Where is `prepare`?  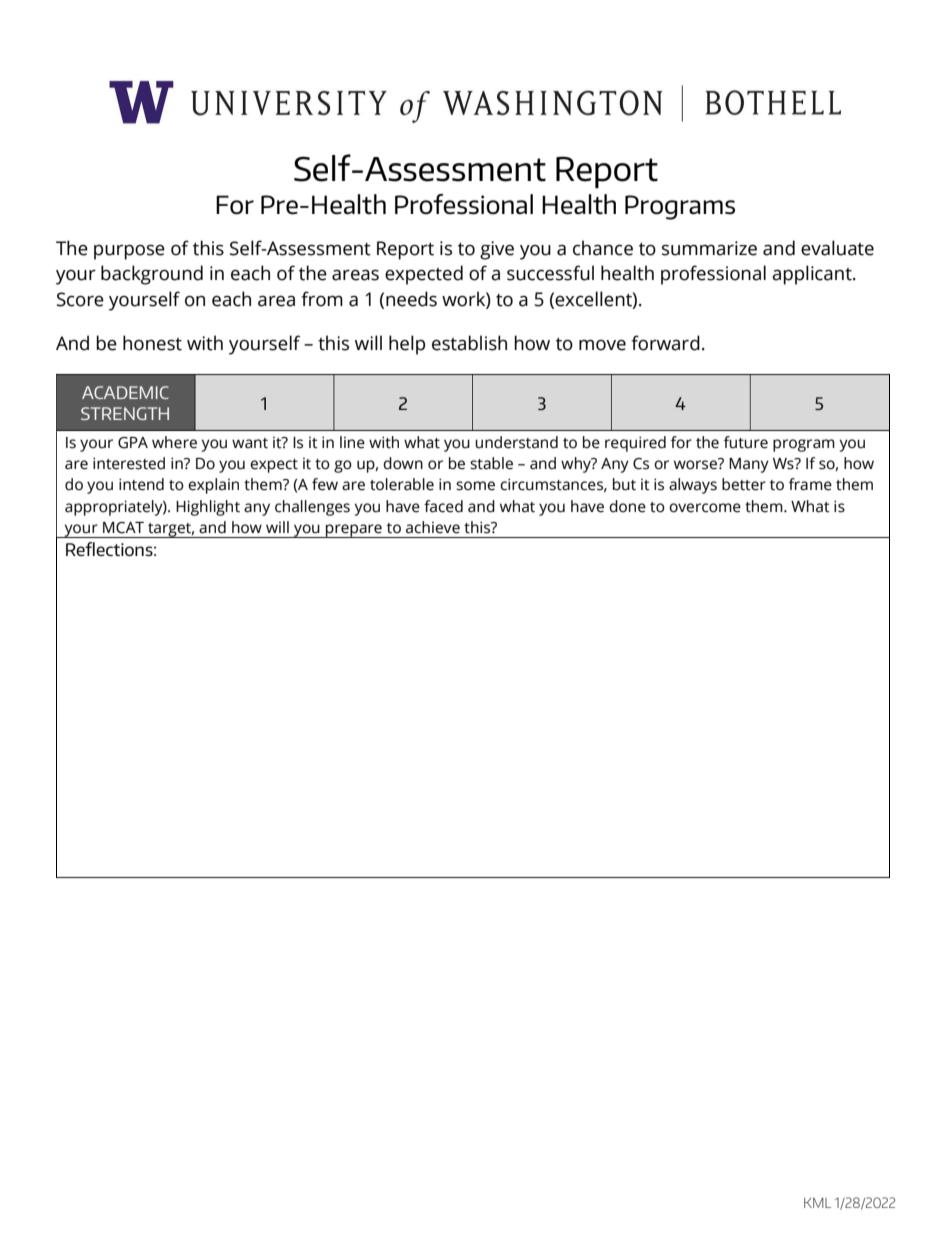 prepare is located at coordinates (354, 531).
